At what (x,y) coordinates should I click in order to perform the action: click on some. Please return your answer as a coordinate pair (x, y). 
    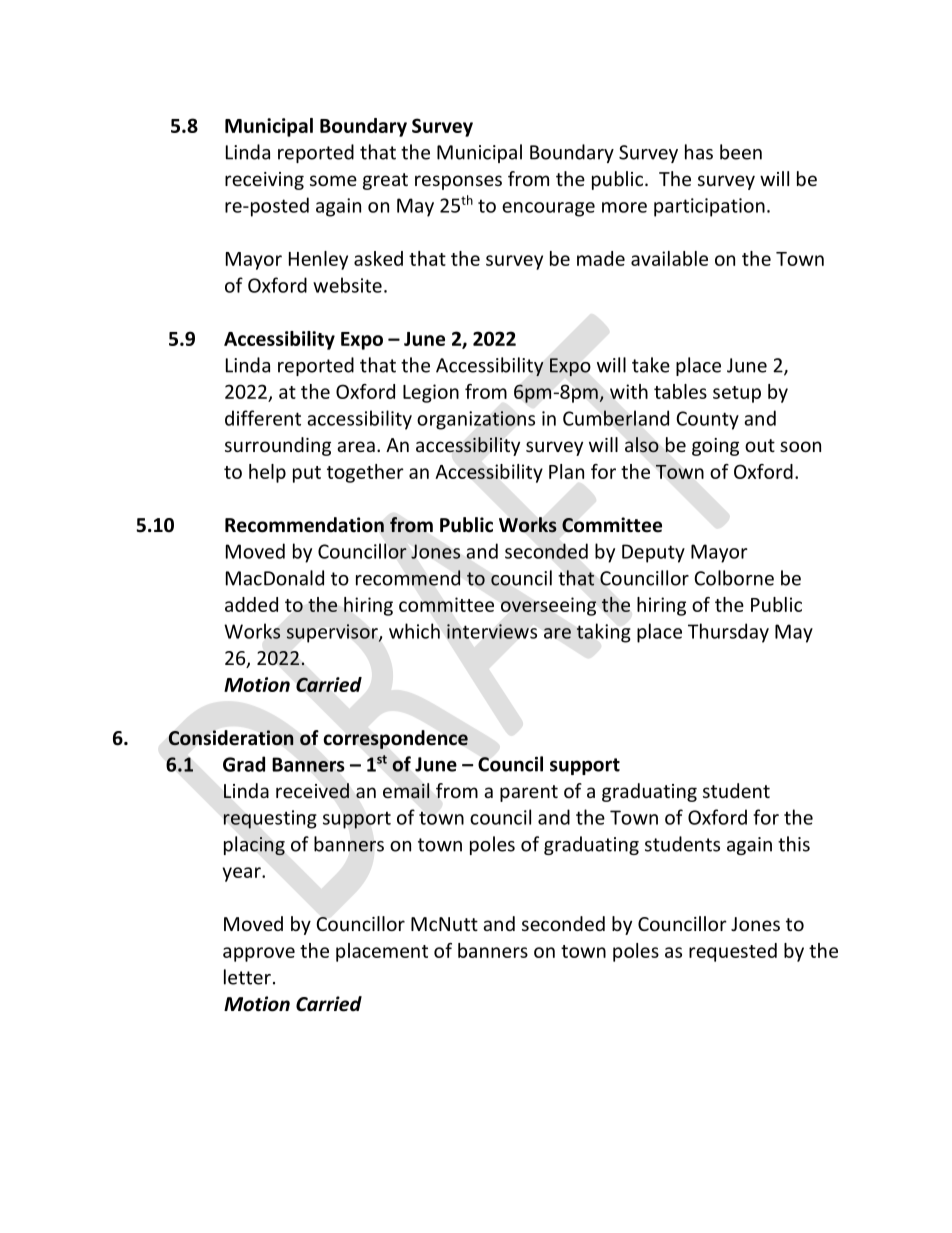
    Looking at the image, I should click on (333, 180).
